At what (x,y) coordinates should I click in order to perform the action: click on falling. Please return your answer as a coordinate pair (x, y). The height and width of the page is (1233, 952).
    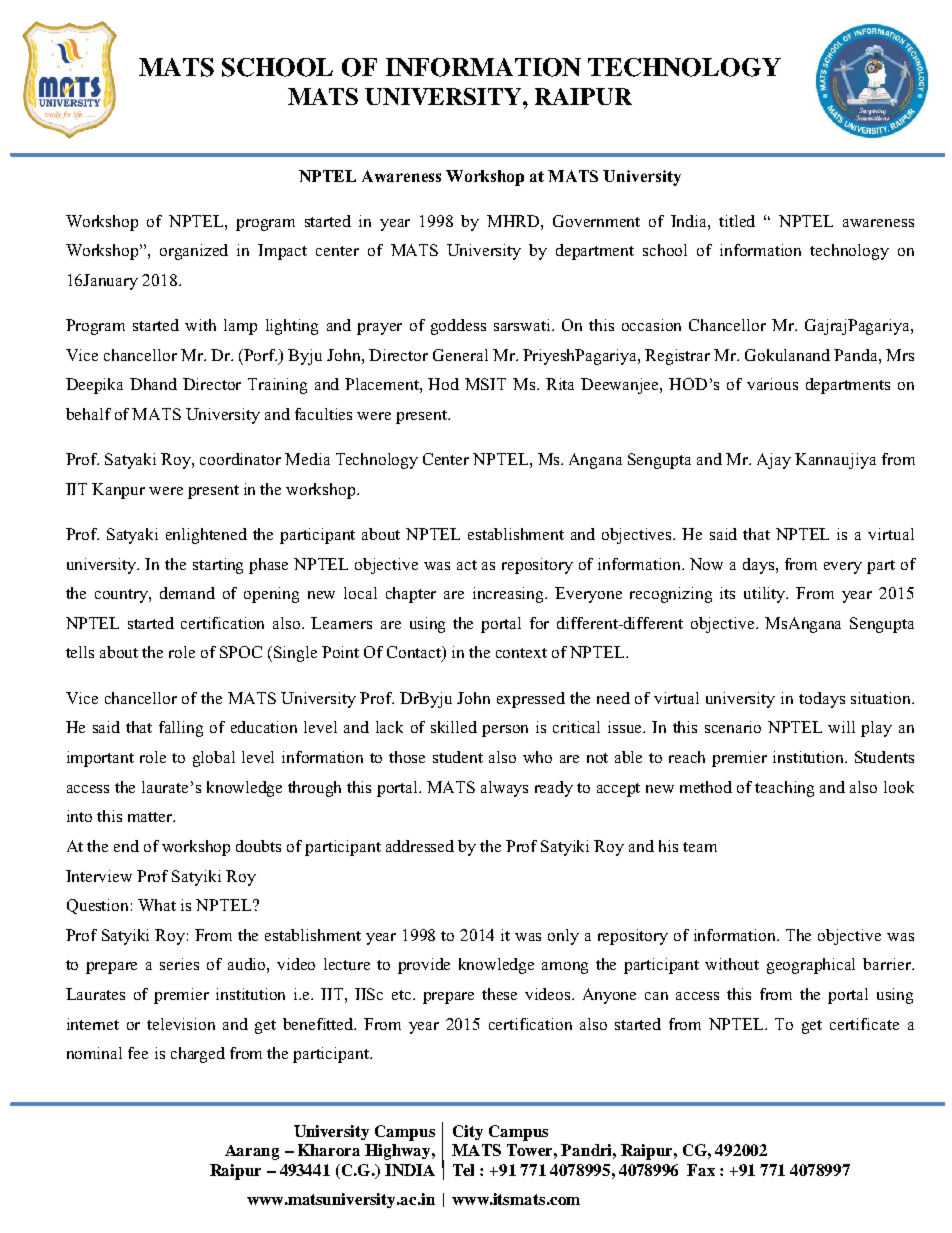
    Looking at the image, I should click on (181, 729).
